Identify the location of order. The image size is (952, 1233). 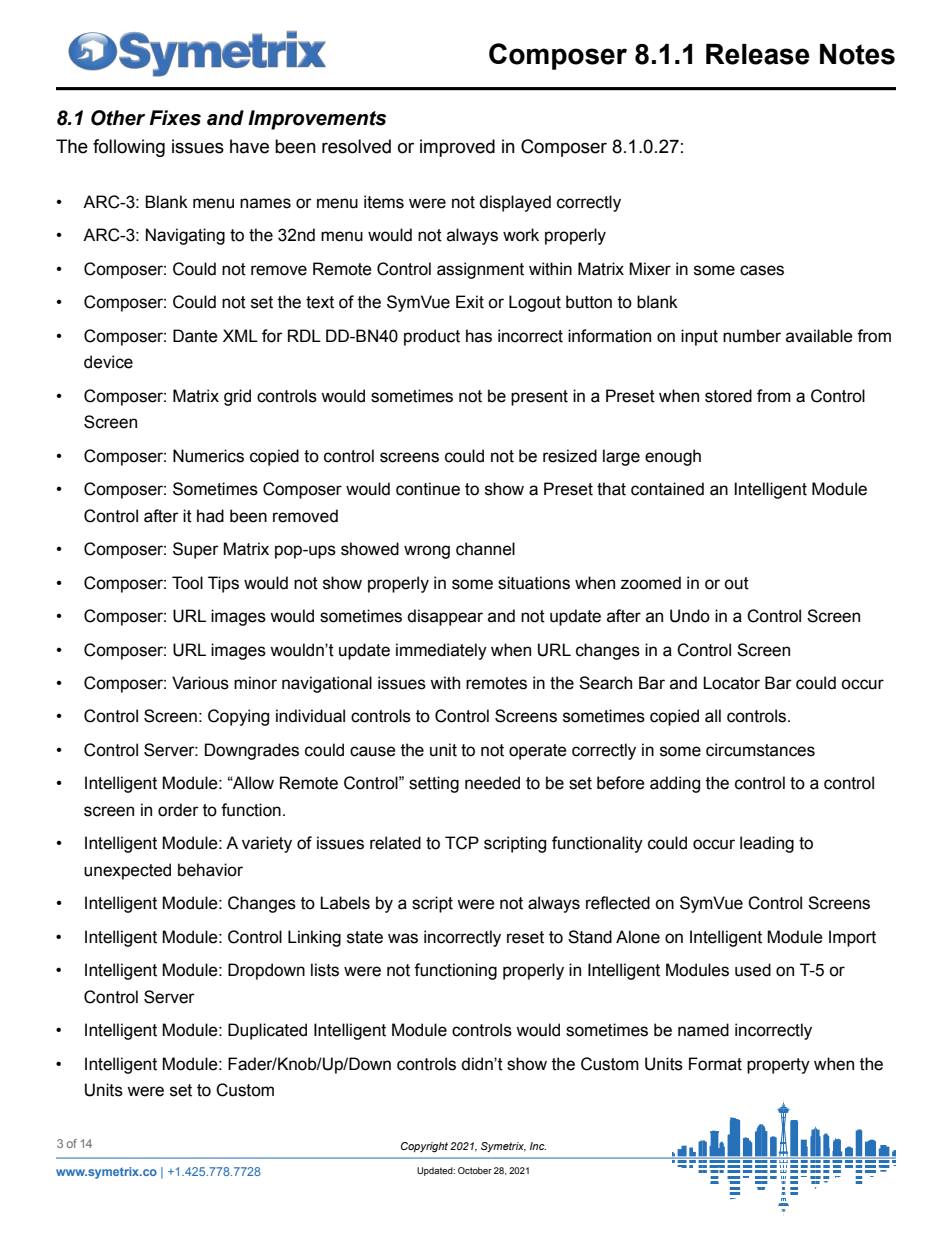
(178, 810).
